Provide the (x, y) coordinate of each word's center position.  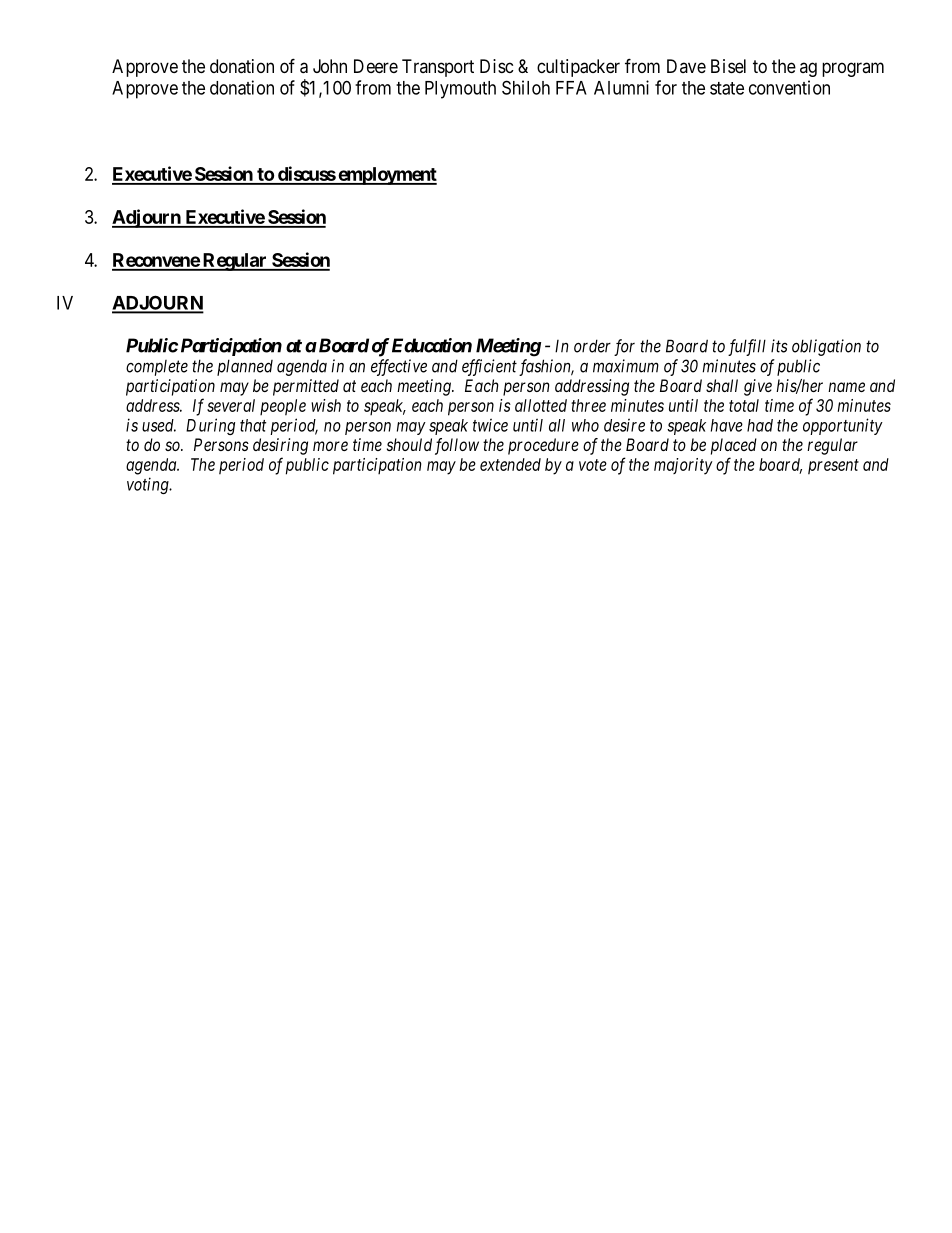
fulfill (747, 347)
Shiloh (526, 87)
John (330, 66)
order (592, 346)
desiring (280, 446)
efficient (489, 367)
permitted (306, 387)
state (727, 88)
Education (432, 345)
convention (789, 87)
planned (245, 367)
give (758, 387)
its (779, 346)
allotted (541, 405)
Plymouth (460, 90)
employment (386, 176)
